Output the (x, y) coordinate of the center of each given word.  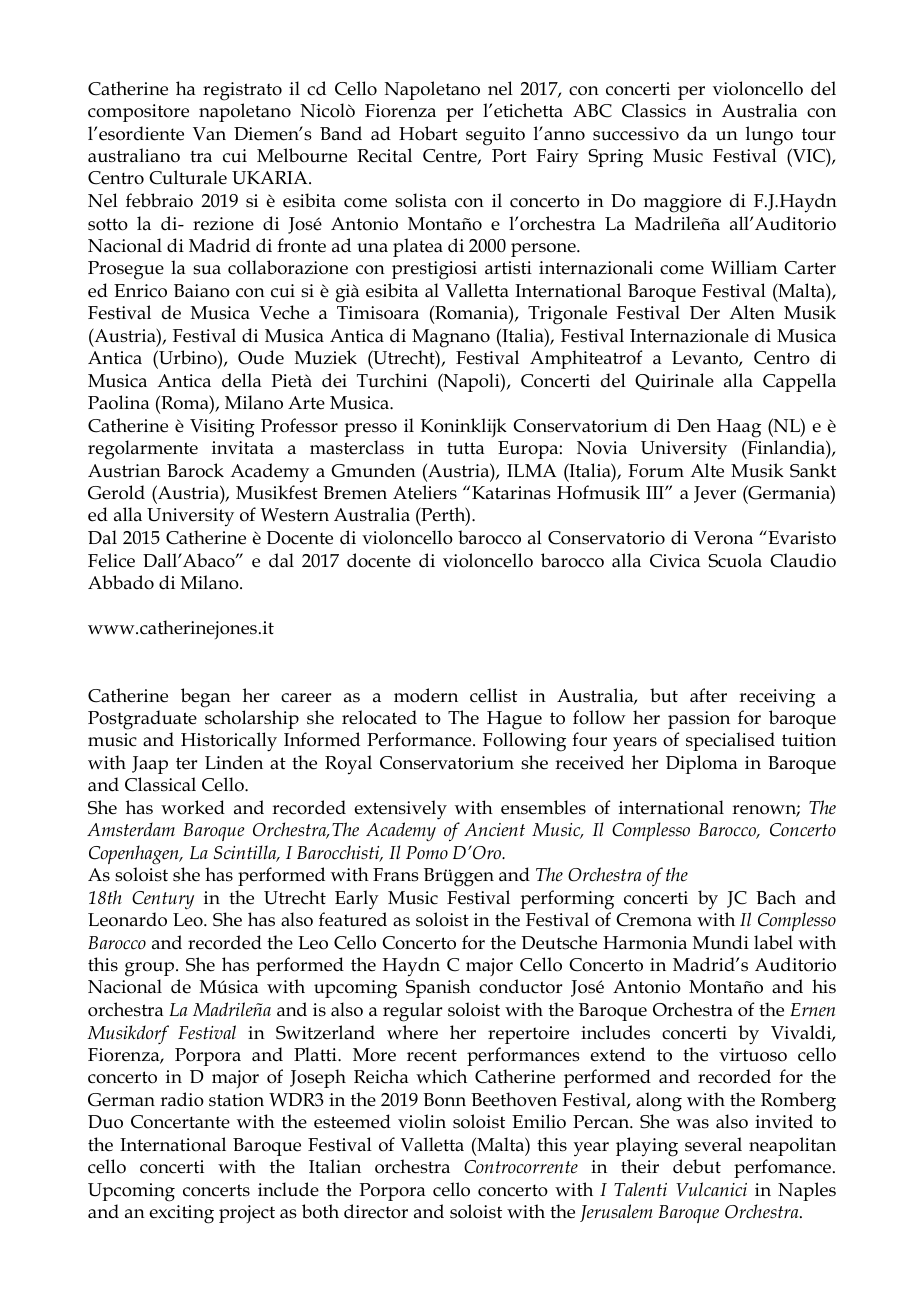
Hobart (428, 133)
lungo (769, 136)
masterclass (357, 447)
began (206, 698)
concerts (216, 1190)
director (376, 1211)
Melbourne (302, 155)
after (708, 695)
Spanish (438, 988)
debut (697, 1166)
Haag (739, 428)
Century (163, 900)
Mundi (721, 942)
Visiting (222, 428)
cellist (493, 695)
